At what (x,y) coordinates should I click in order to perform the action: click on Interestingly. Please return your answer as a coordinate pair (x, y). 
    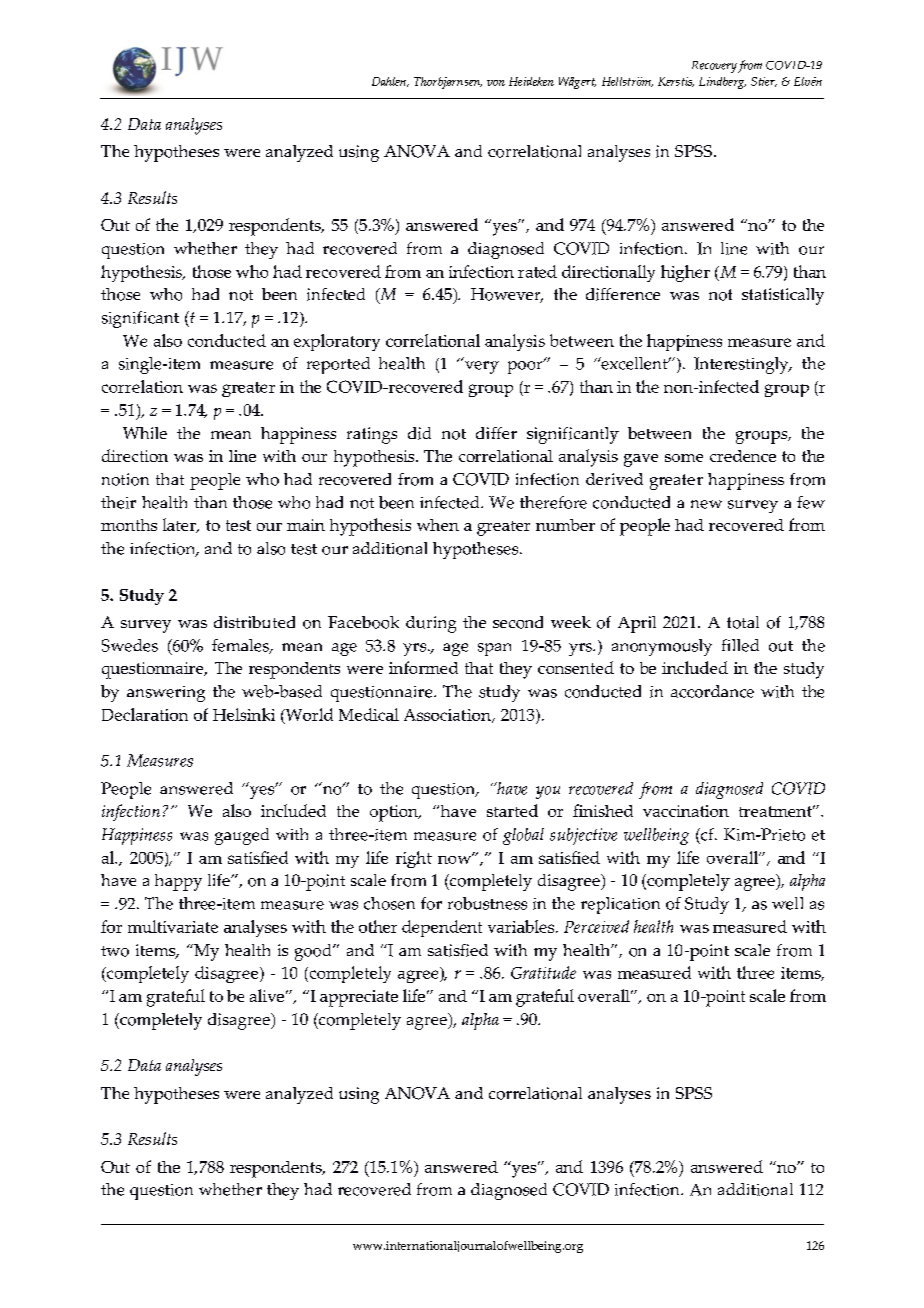
    Looking at the image, I should click on (742, 365).
